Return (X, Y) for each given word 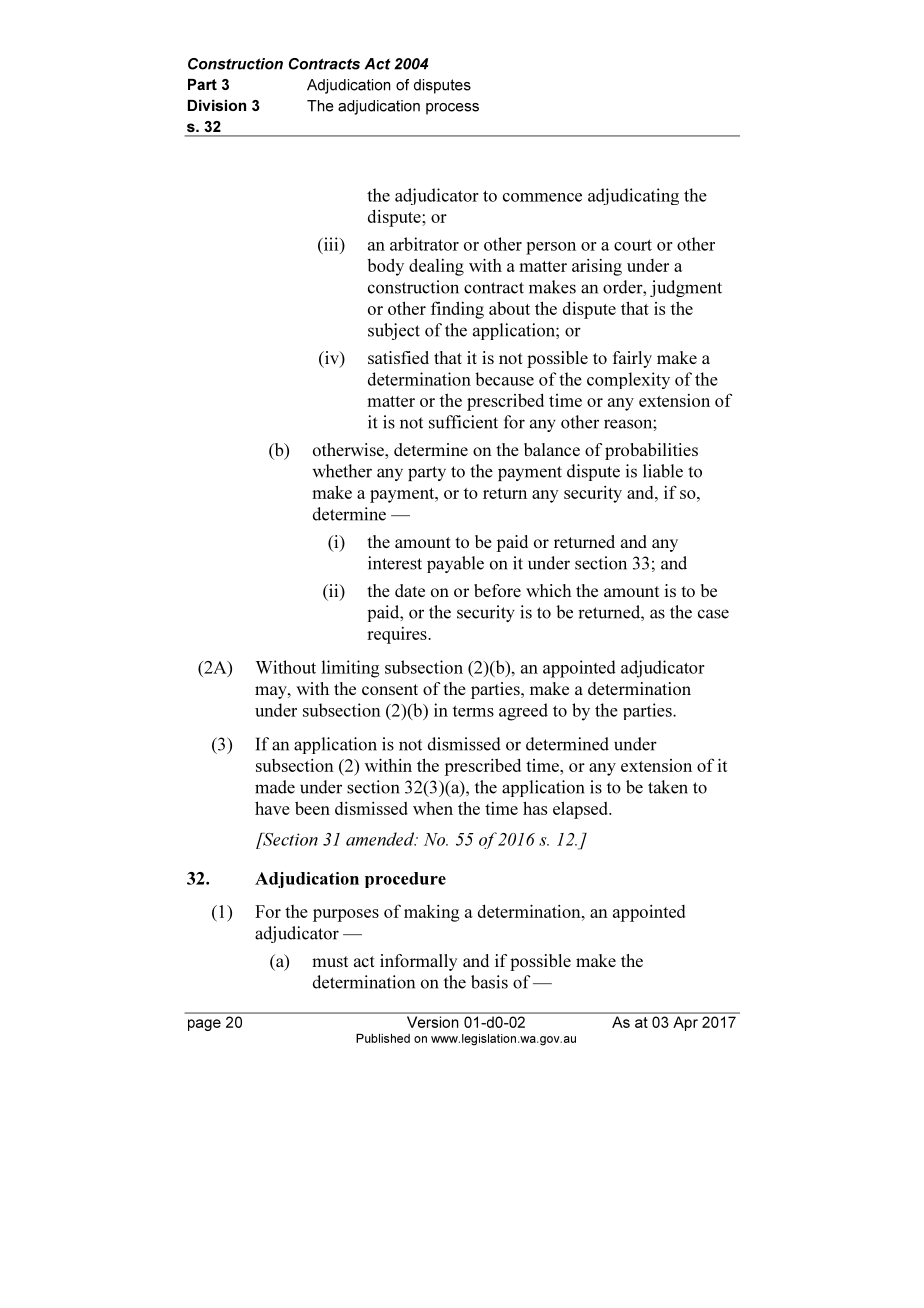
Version (432, 1022)
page (204, 1025)
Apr (686, 1023)
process (452, 109)
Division (217, 105)
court (633, 245)
